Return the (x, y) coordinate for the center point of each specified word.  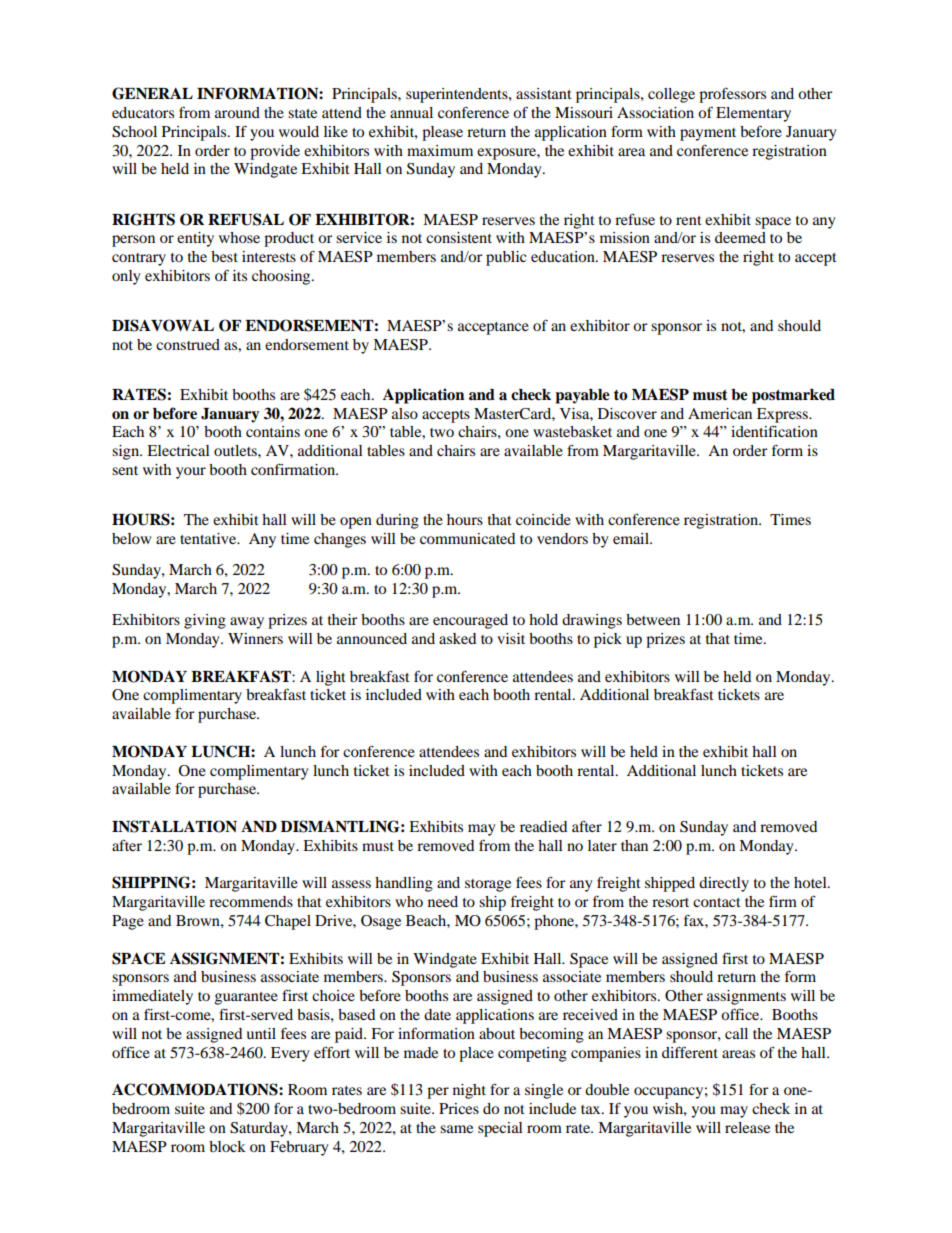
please (442, 133)
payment (708, 134)
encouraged (470, 621)
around (237, 112)
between (653, 619)
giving (205, 621)
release (747, 1127)
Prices (459, 1108)
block (227, 1146)
